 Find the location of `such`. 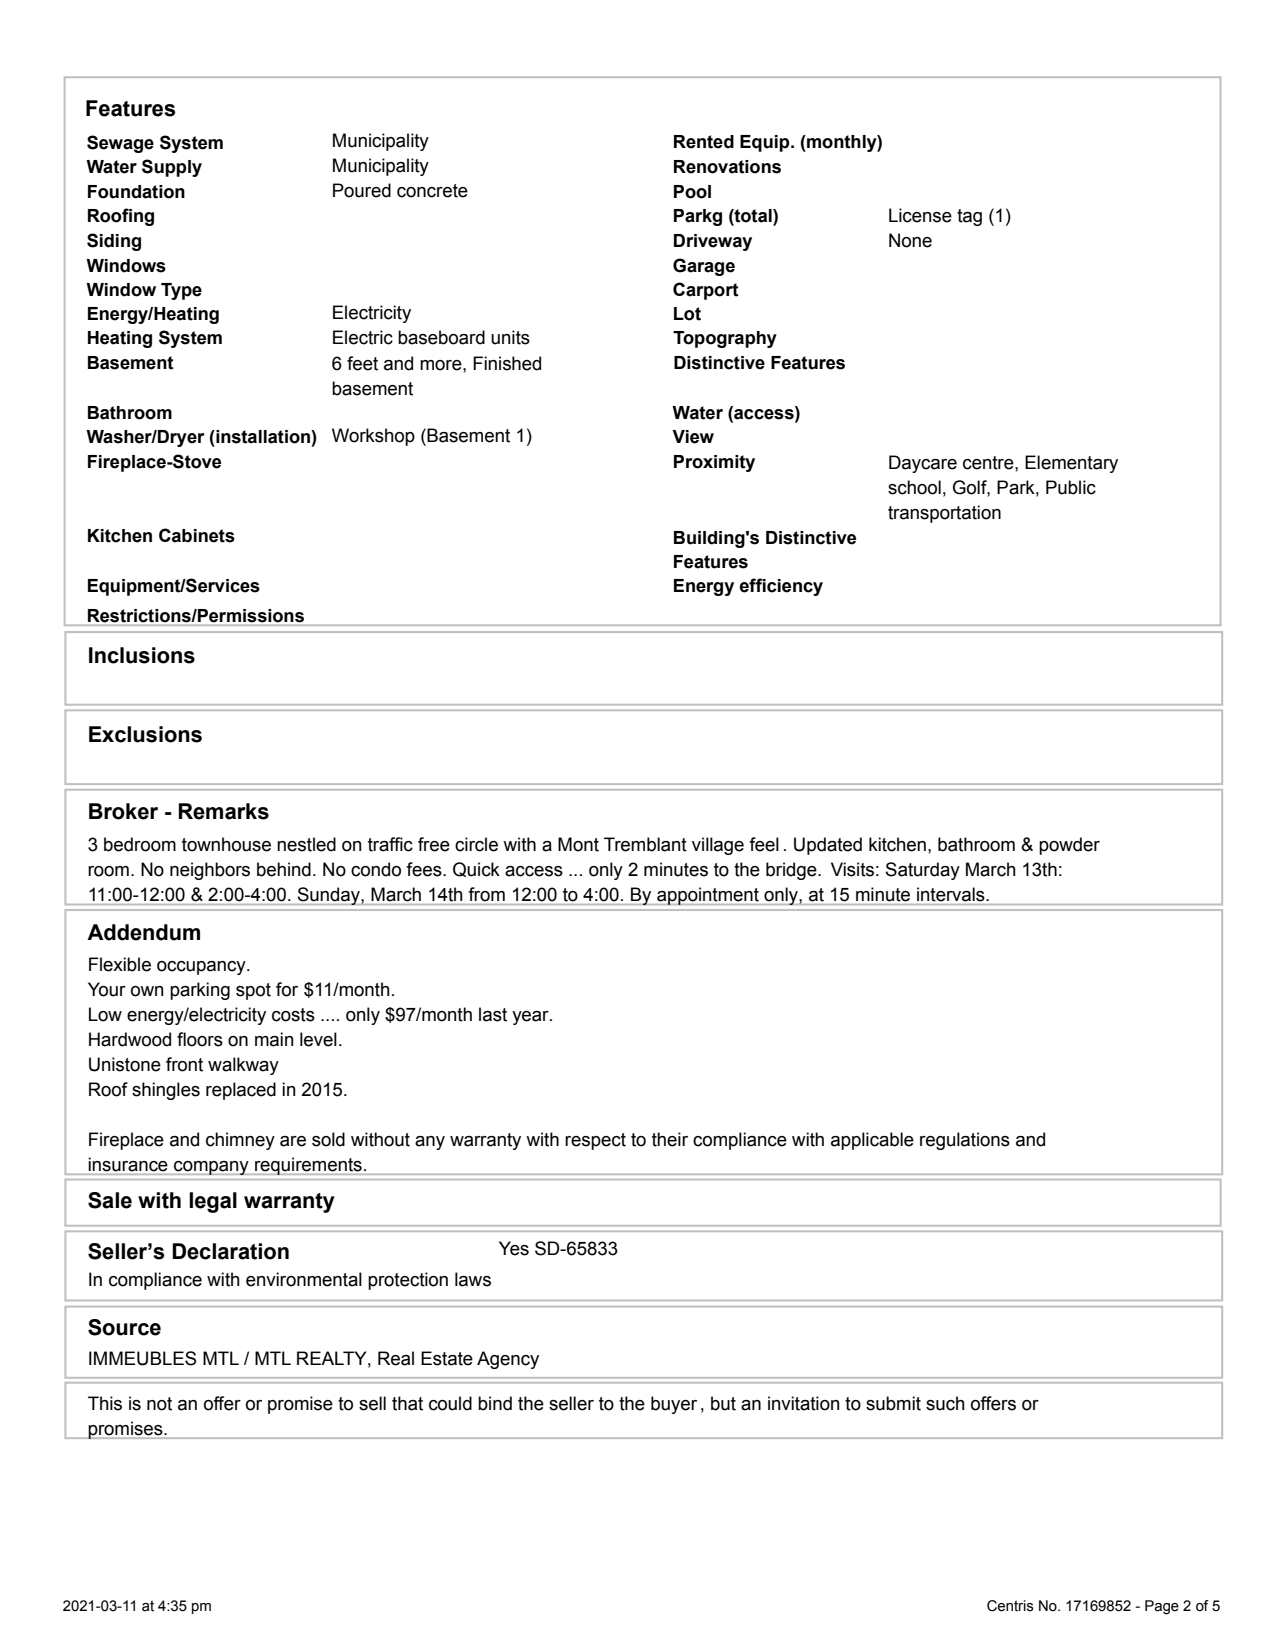

such is located at coordinates (945, 1403).
